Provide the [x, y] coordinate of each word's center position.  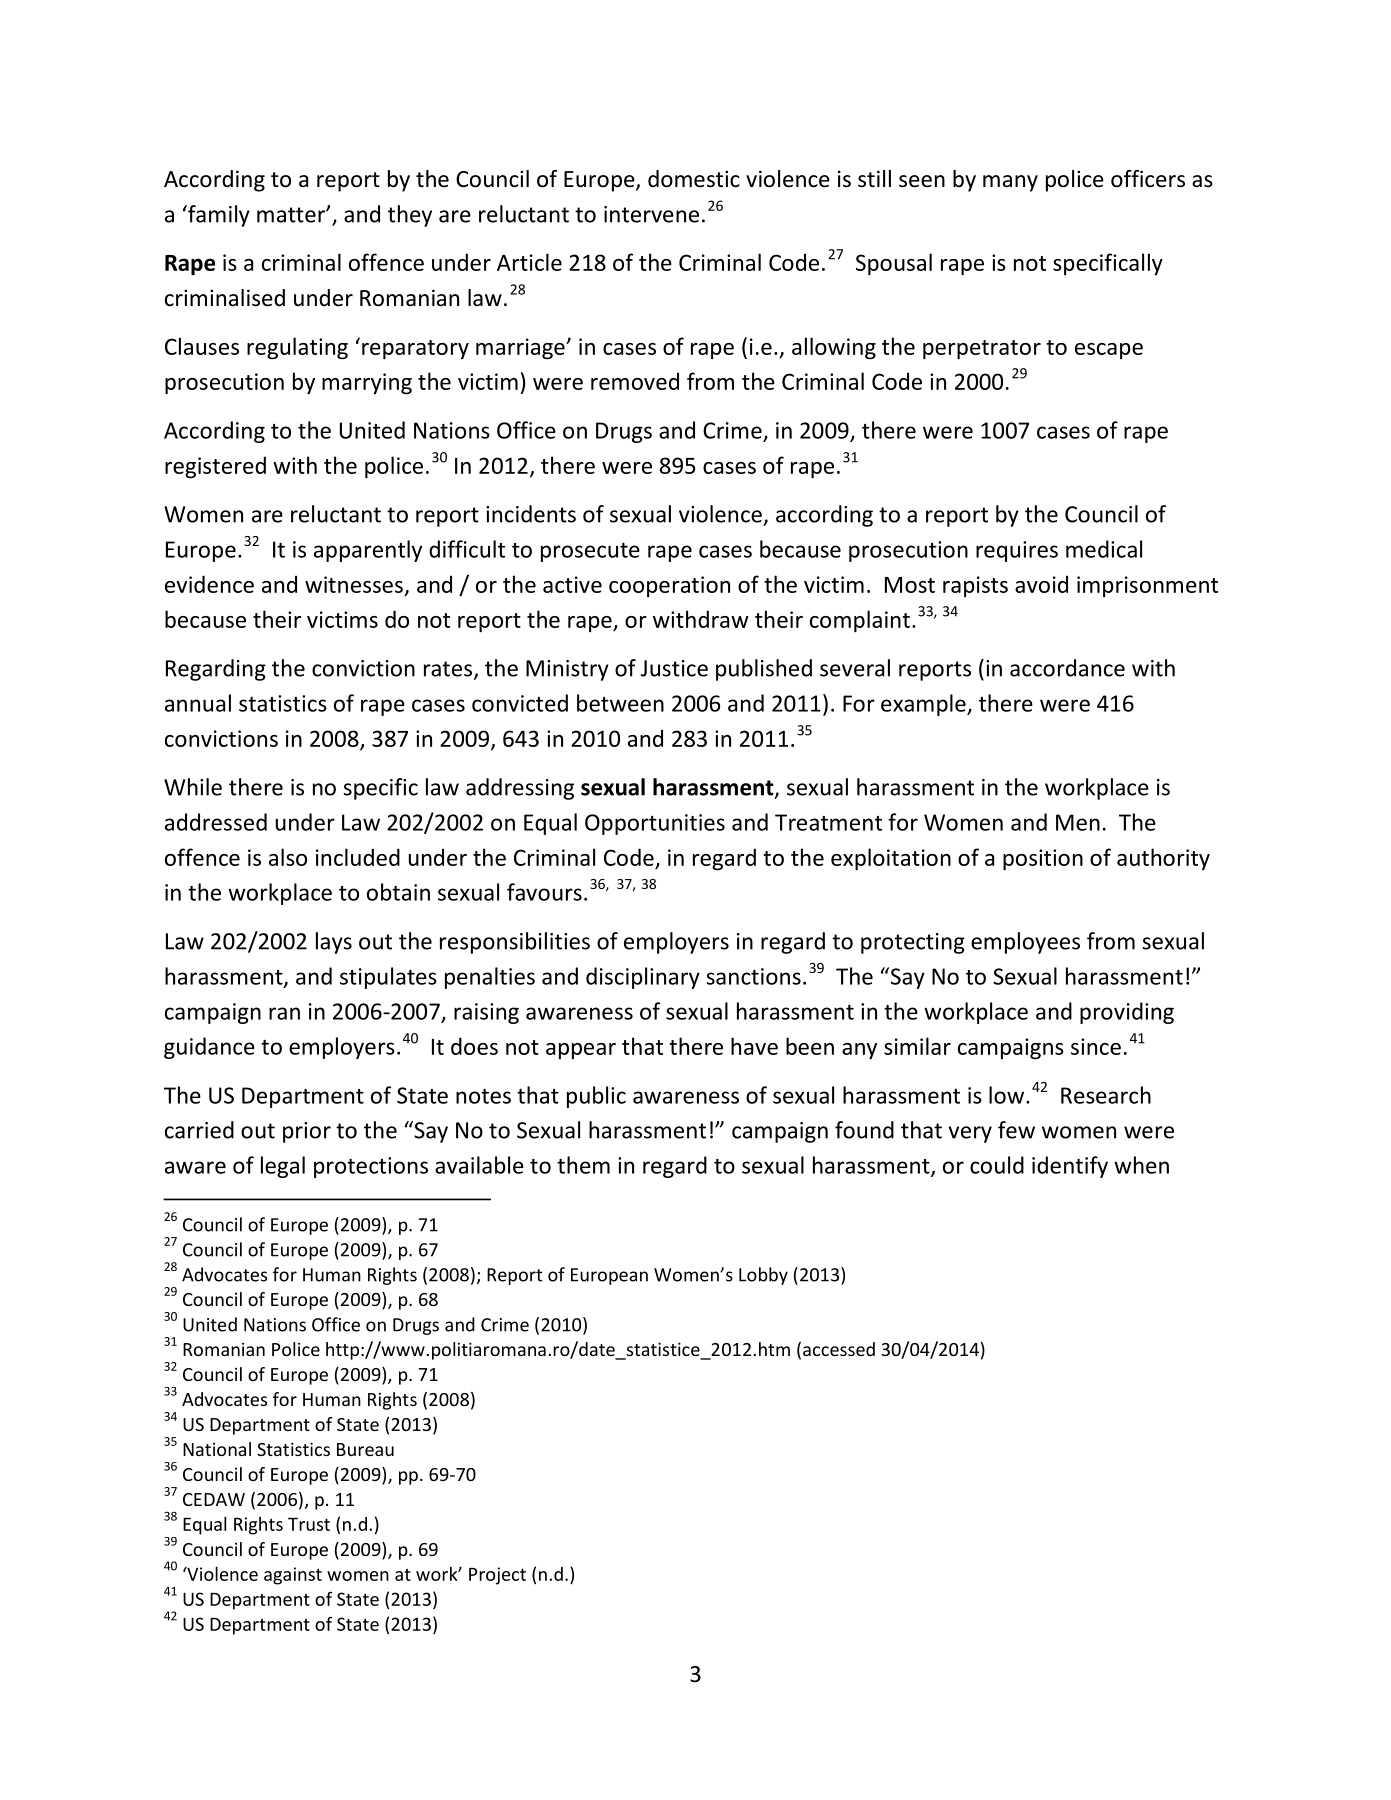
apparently [368, 551]
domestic [694, 179]
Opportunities [655, 824]
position [1043, 860]
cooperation [669, 586]
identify [1070, 1167]
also [288, 857]
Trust [309, 1524]
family [218, 216]
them [583, 1165]
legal [283, 1167]
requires [1017, 551]
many [1010, 183]
